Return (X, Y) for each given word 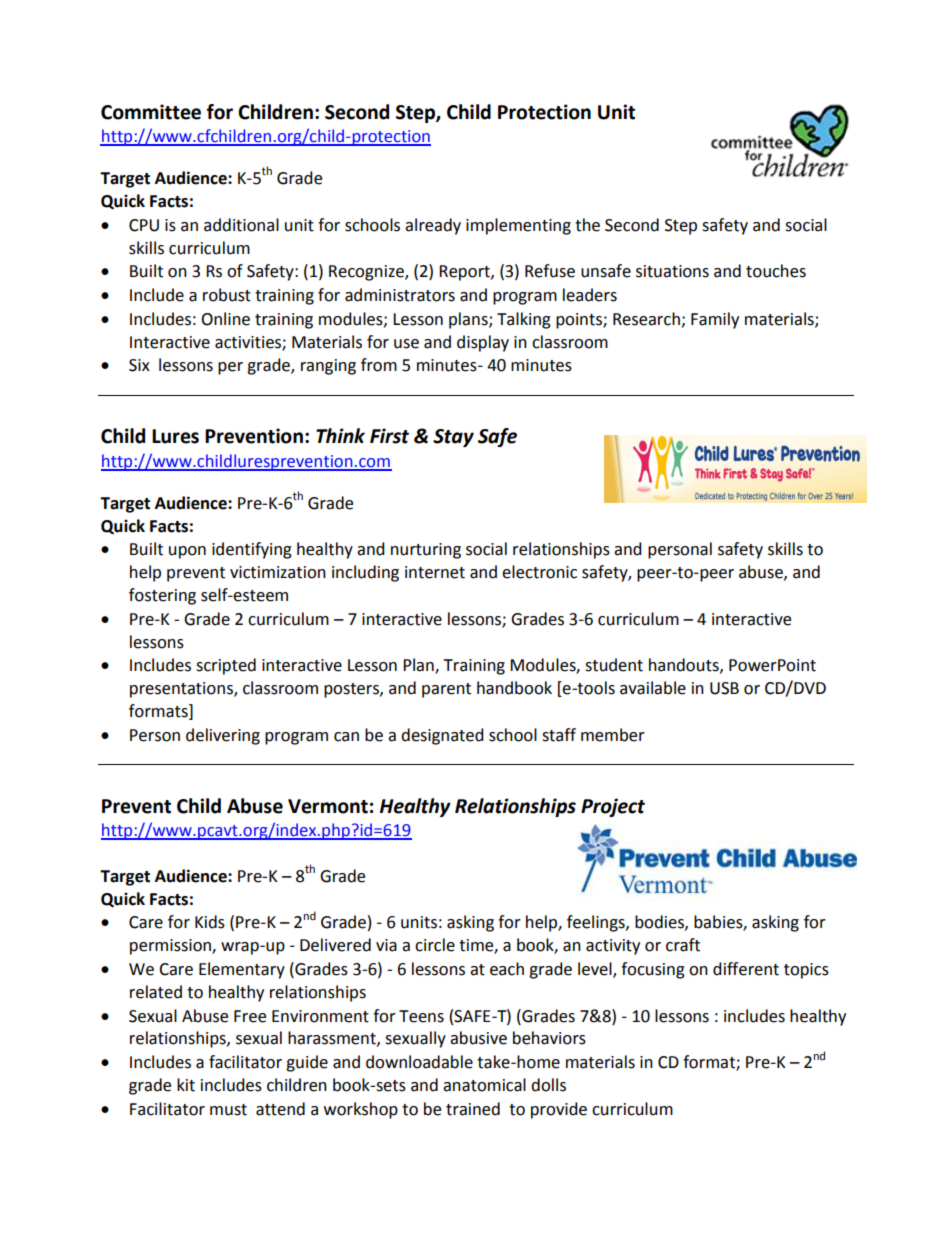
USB (724, 688)
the (587, 225)
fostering (162, 596)
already (433, 226)
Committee (151, 112)
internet (435, 572)
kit (186, 1085)
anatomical (484, 1085)
